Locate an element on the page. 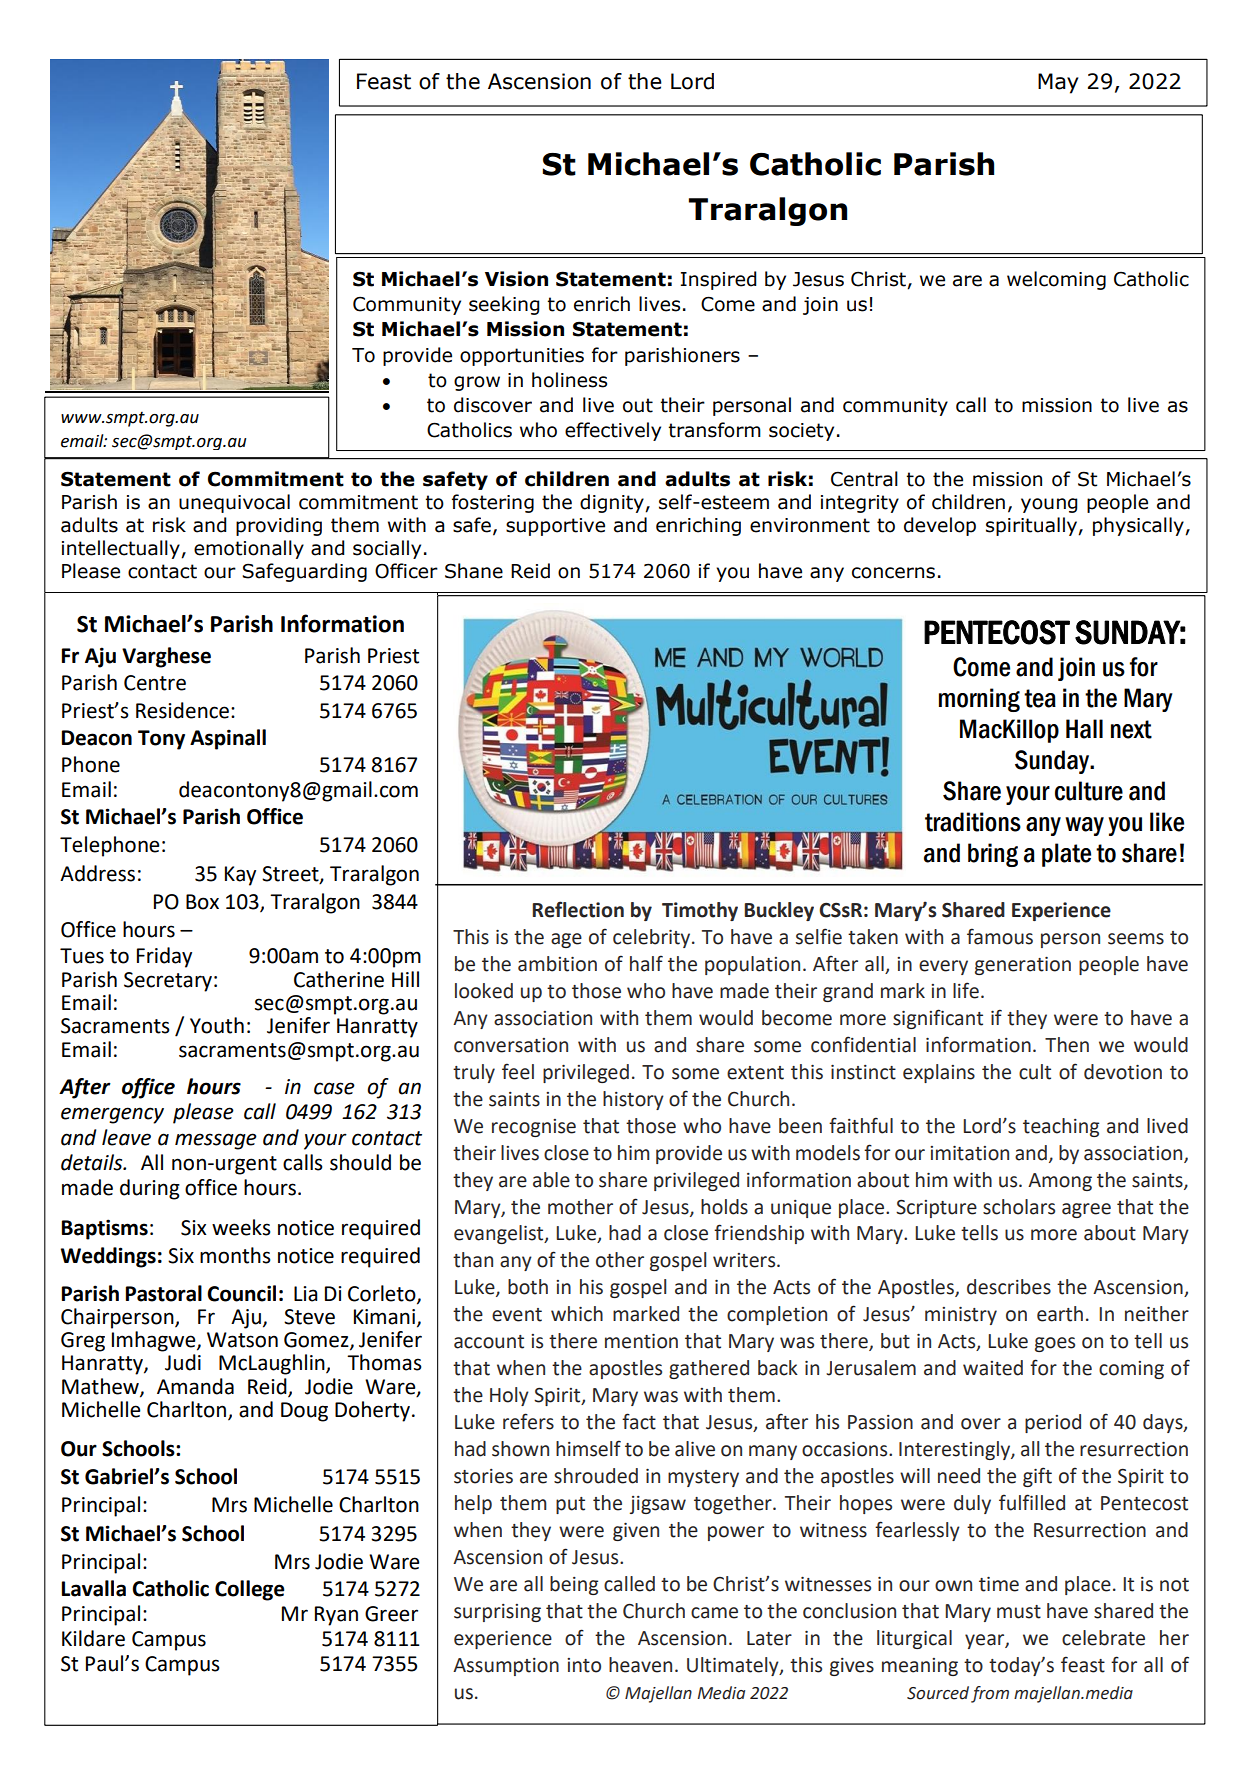 This image has width=1252, height=1771. must is located at coordinates (1019, 1612).
